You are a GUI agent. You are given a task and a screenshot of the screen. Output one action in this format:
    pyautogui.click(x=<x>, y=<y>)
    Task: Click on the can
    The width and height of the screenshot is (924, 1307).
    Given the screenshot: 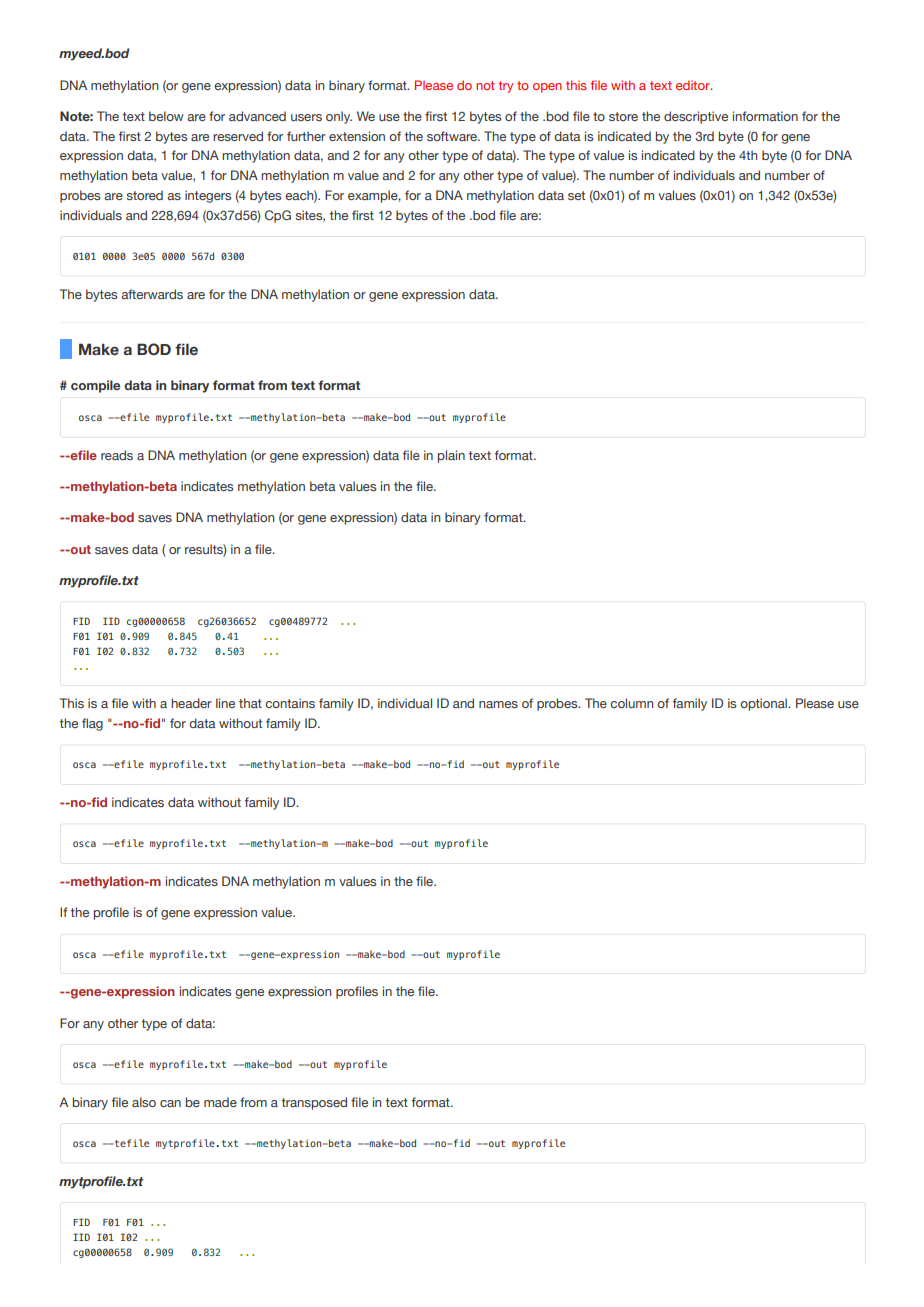 What is the action you would take?
    pyautogui.click(x=170, y=1103)
